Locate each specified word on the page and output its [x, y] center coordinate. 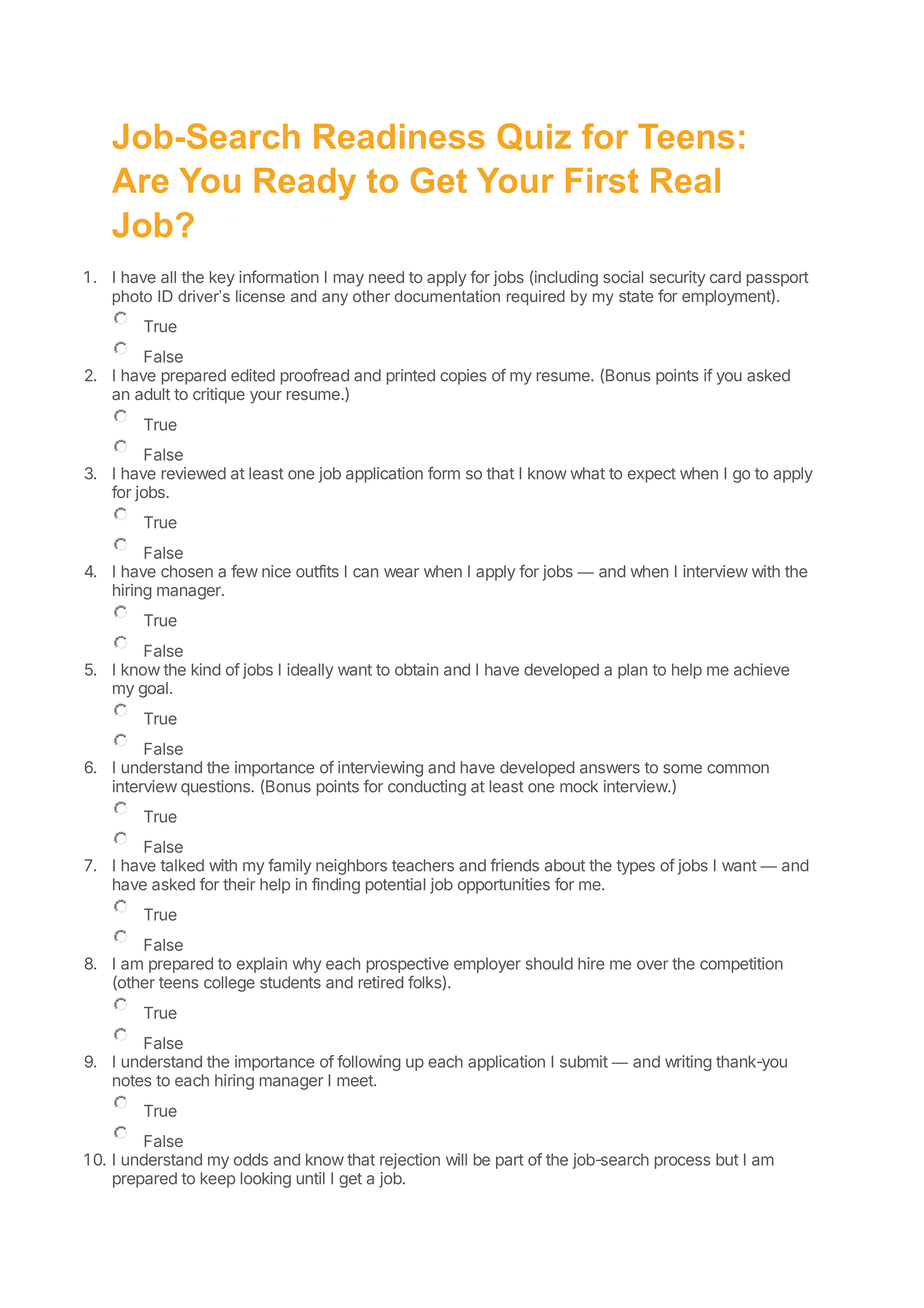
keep [218, 1180]
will [456, 1159]
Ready [305, 184]
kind [206, 669]
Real [685, 180]
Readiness [399, 136]
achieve [761, 669]
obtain [416, 669]
